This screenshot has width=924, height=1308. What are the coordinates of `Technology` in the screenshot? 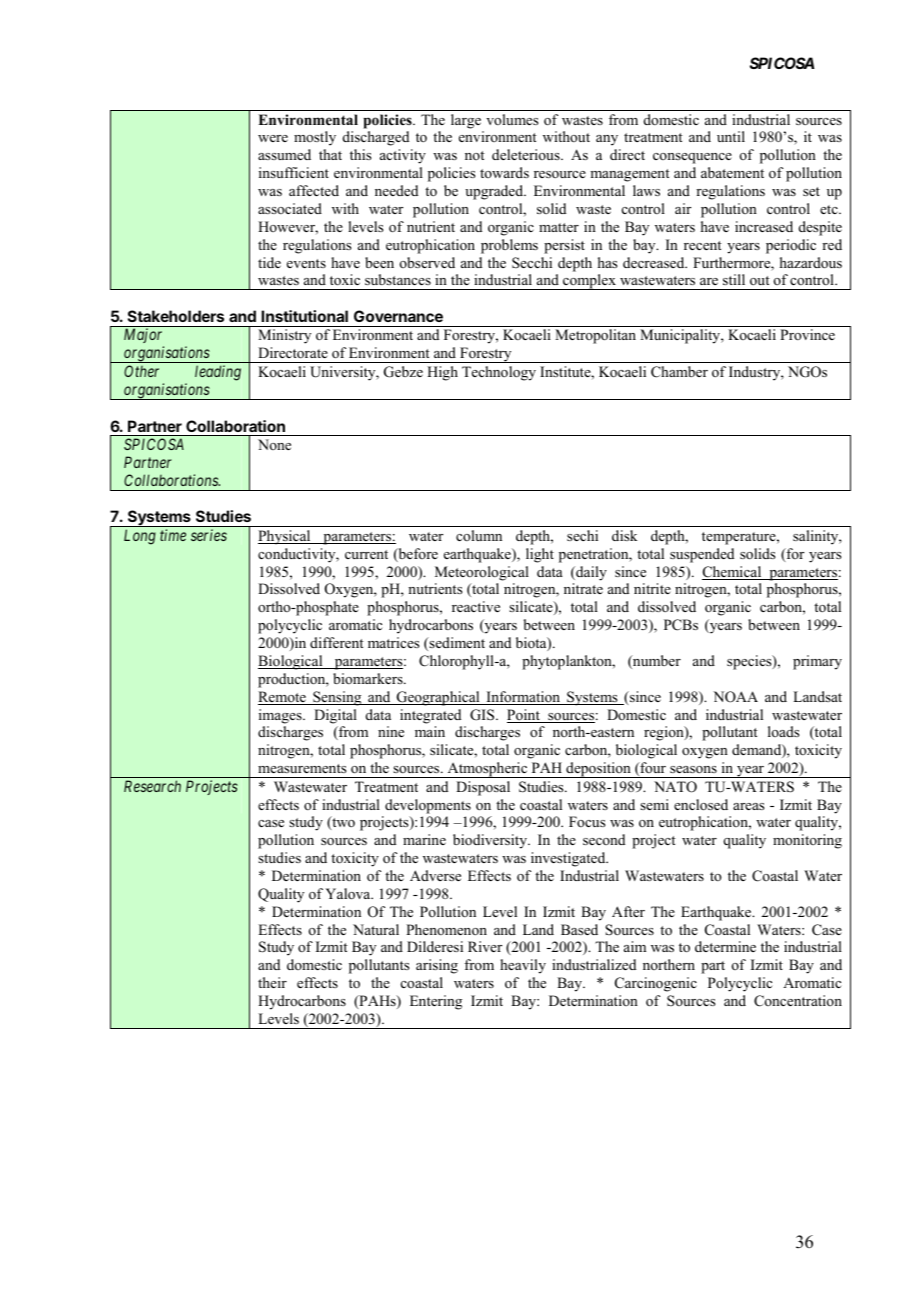 It's located at (499, 373).
